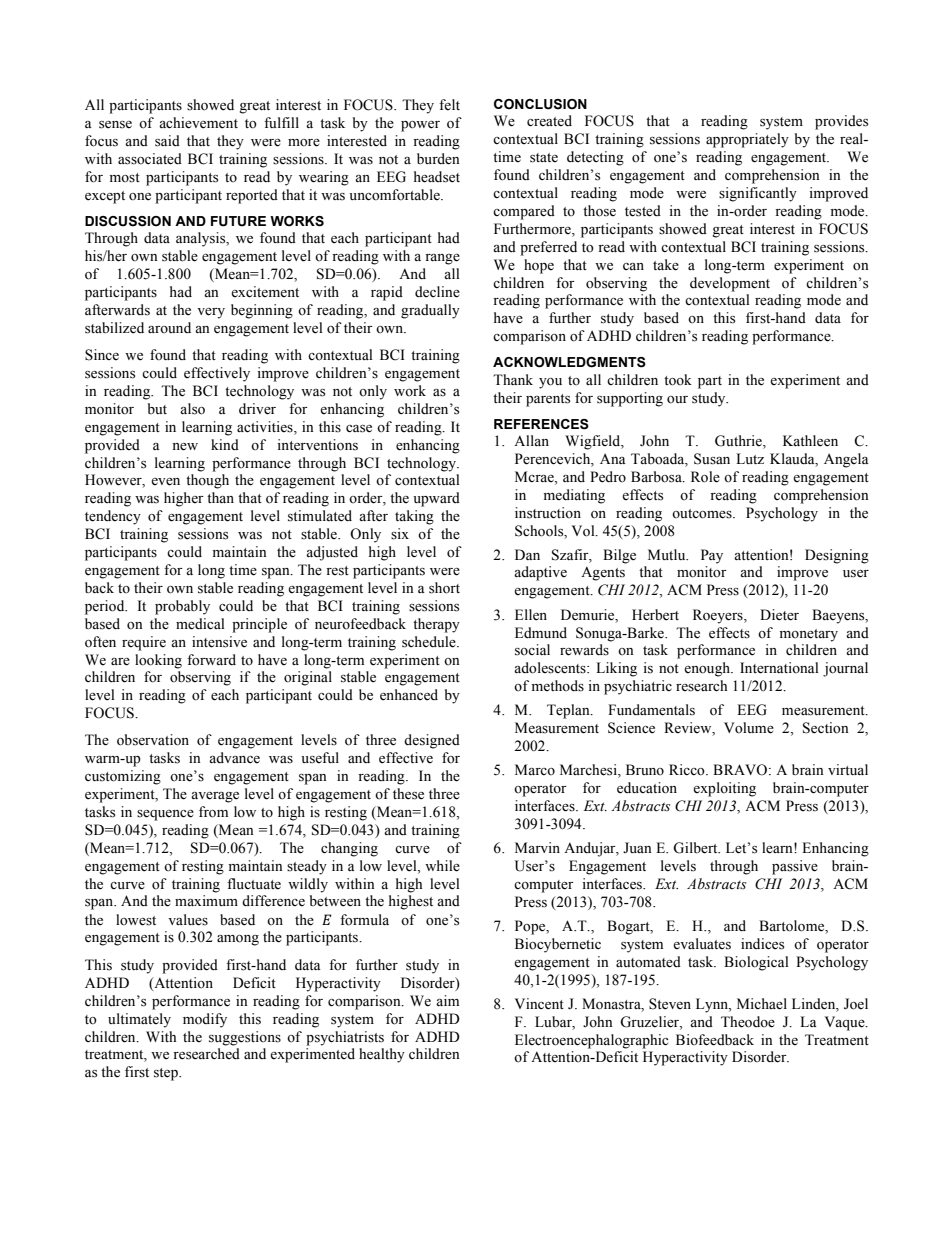  Describe the element at coordinates (213, 812) in the document. I see `from` at that location.
